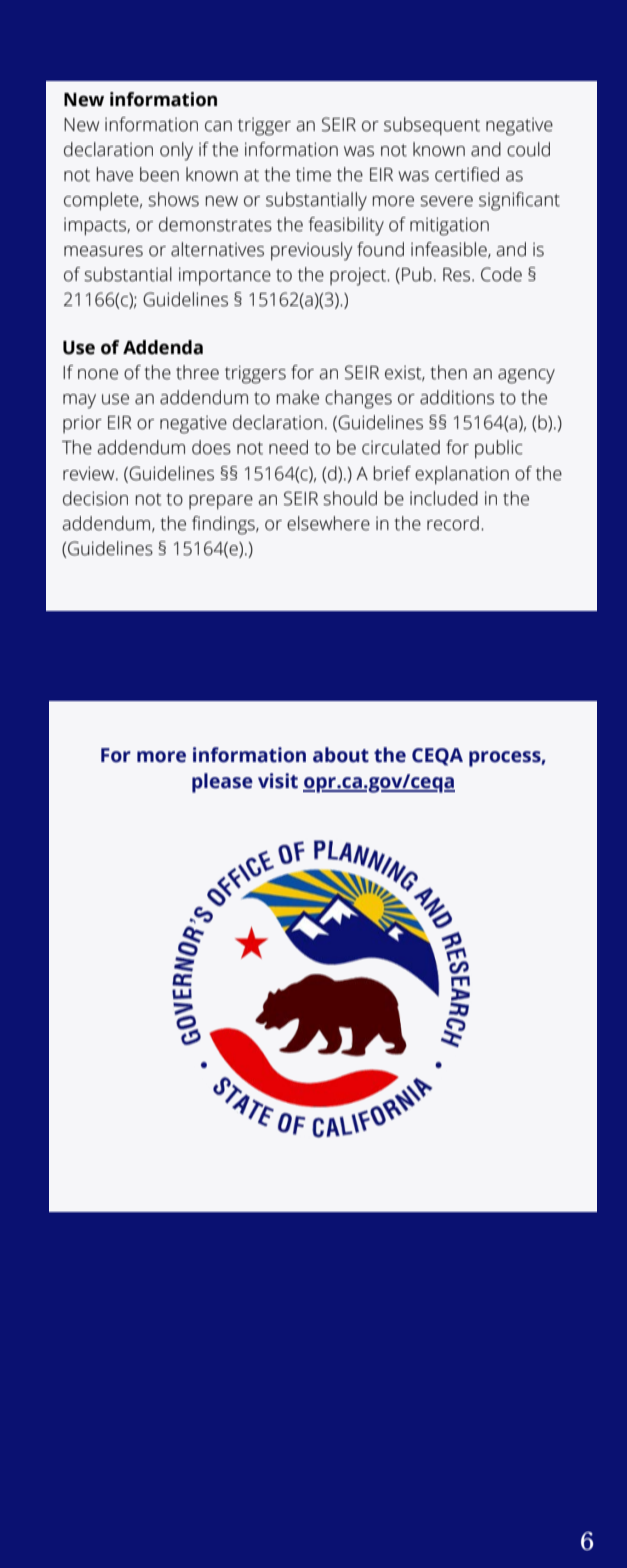 Image resolution: width=627 pixels, height=1568 pixels. Describe the element at coordinates (467, 174) in the screenshot. I see `certified` at that location.
